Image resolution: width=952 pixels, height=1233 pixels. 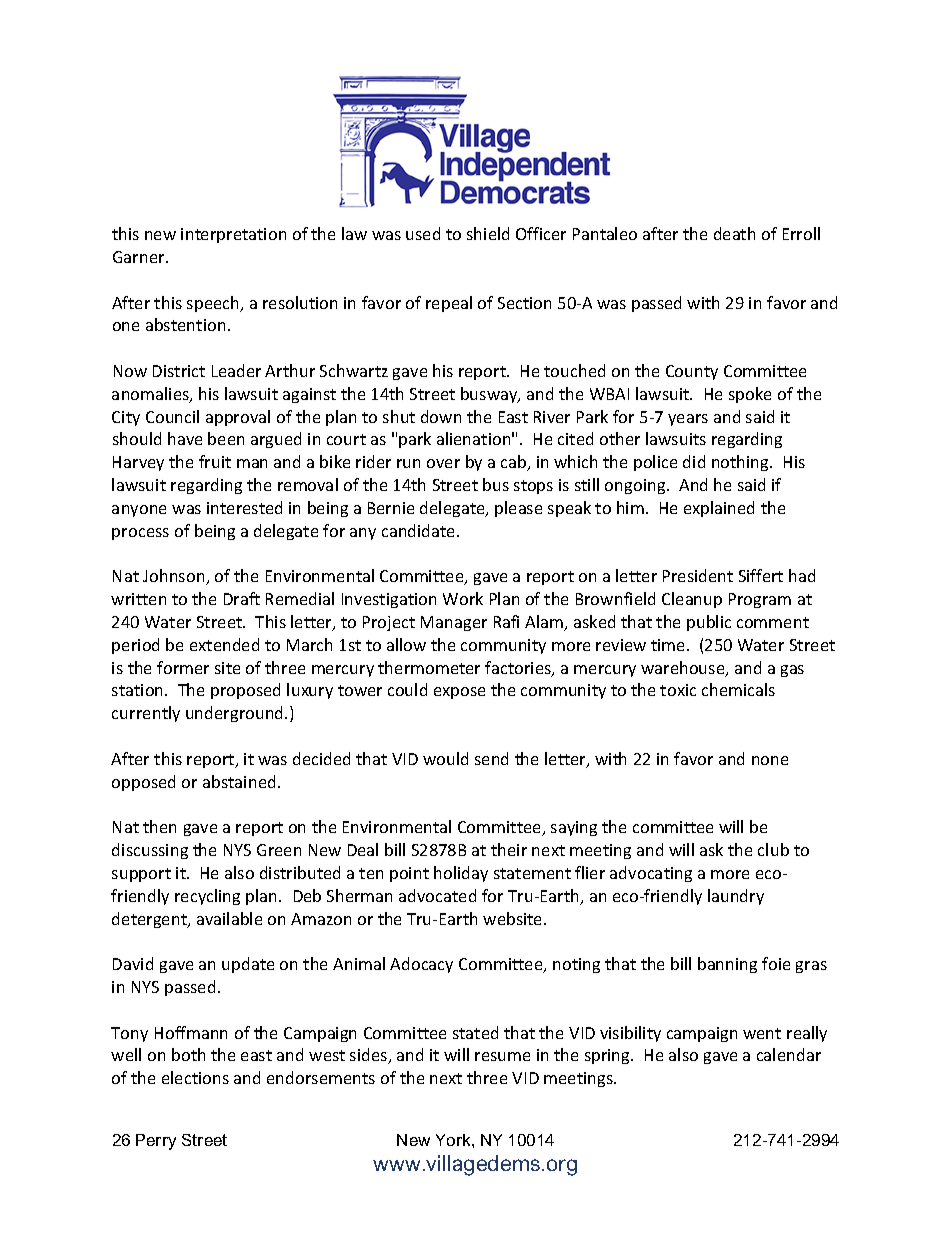 I want to click on interpretation, so click(x=233, y=235).
